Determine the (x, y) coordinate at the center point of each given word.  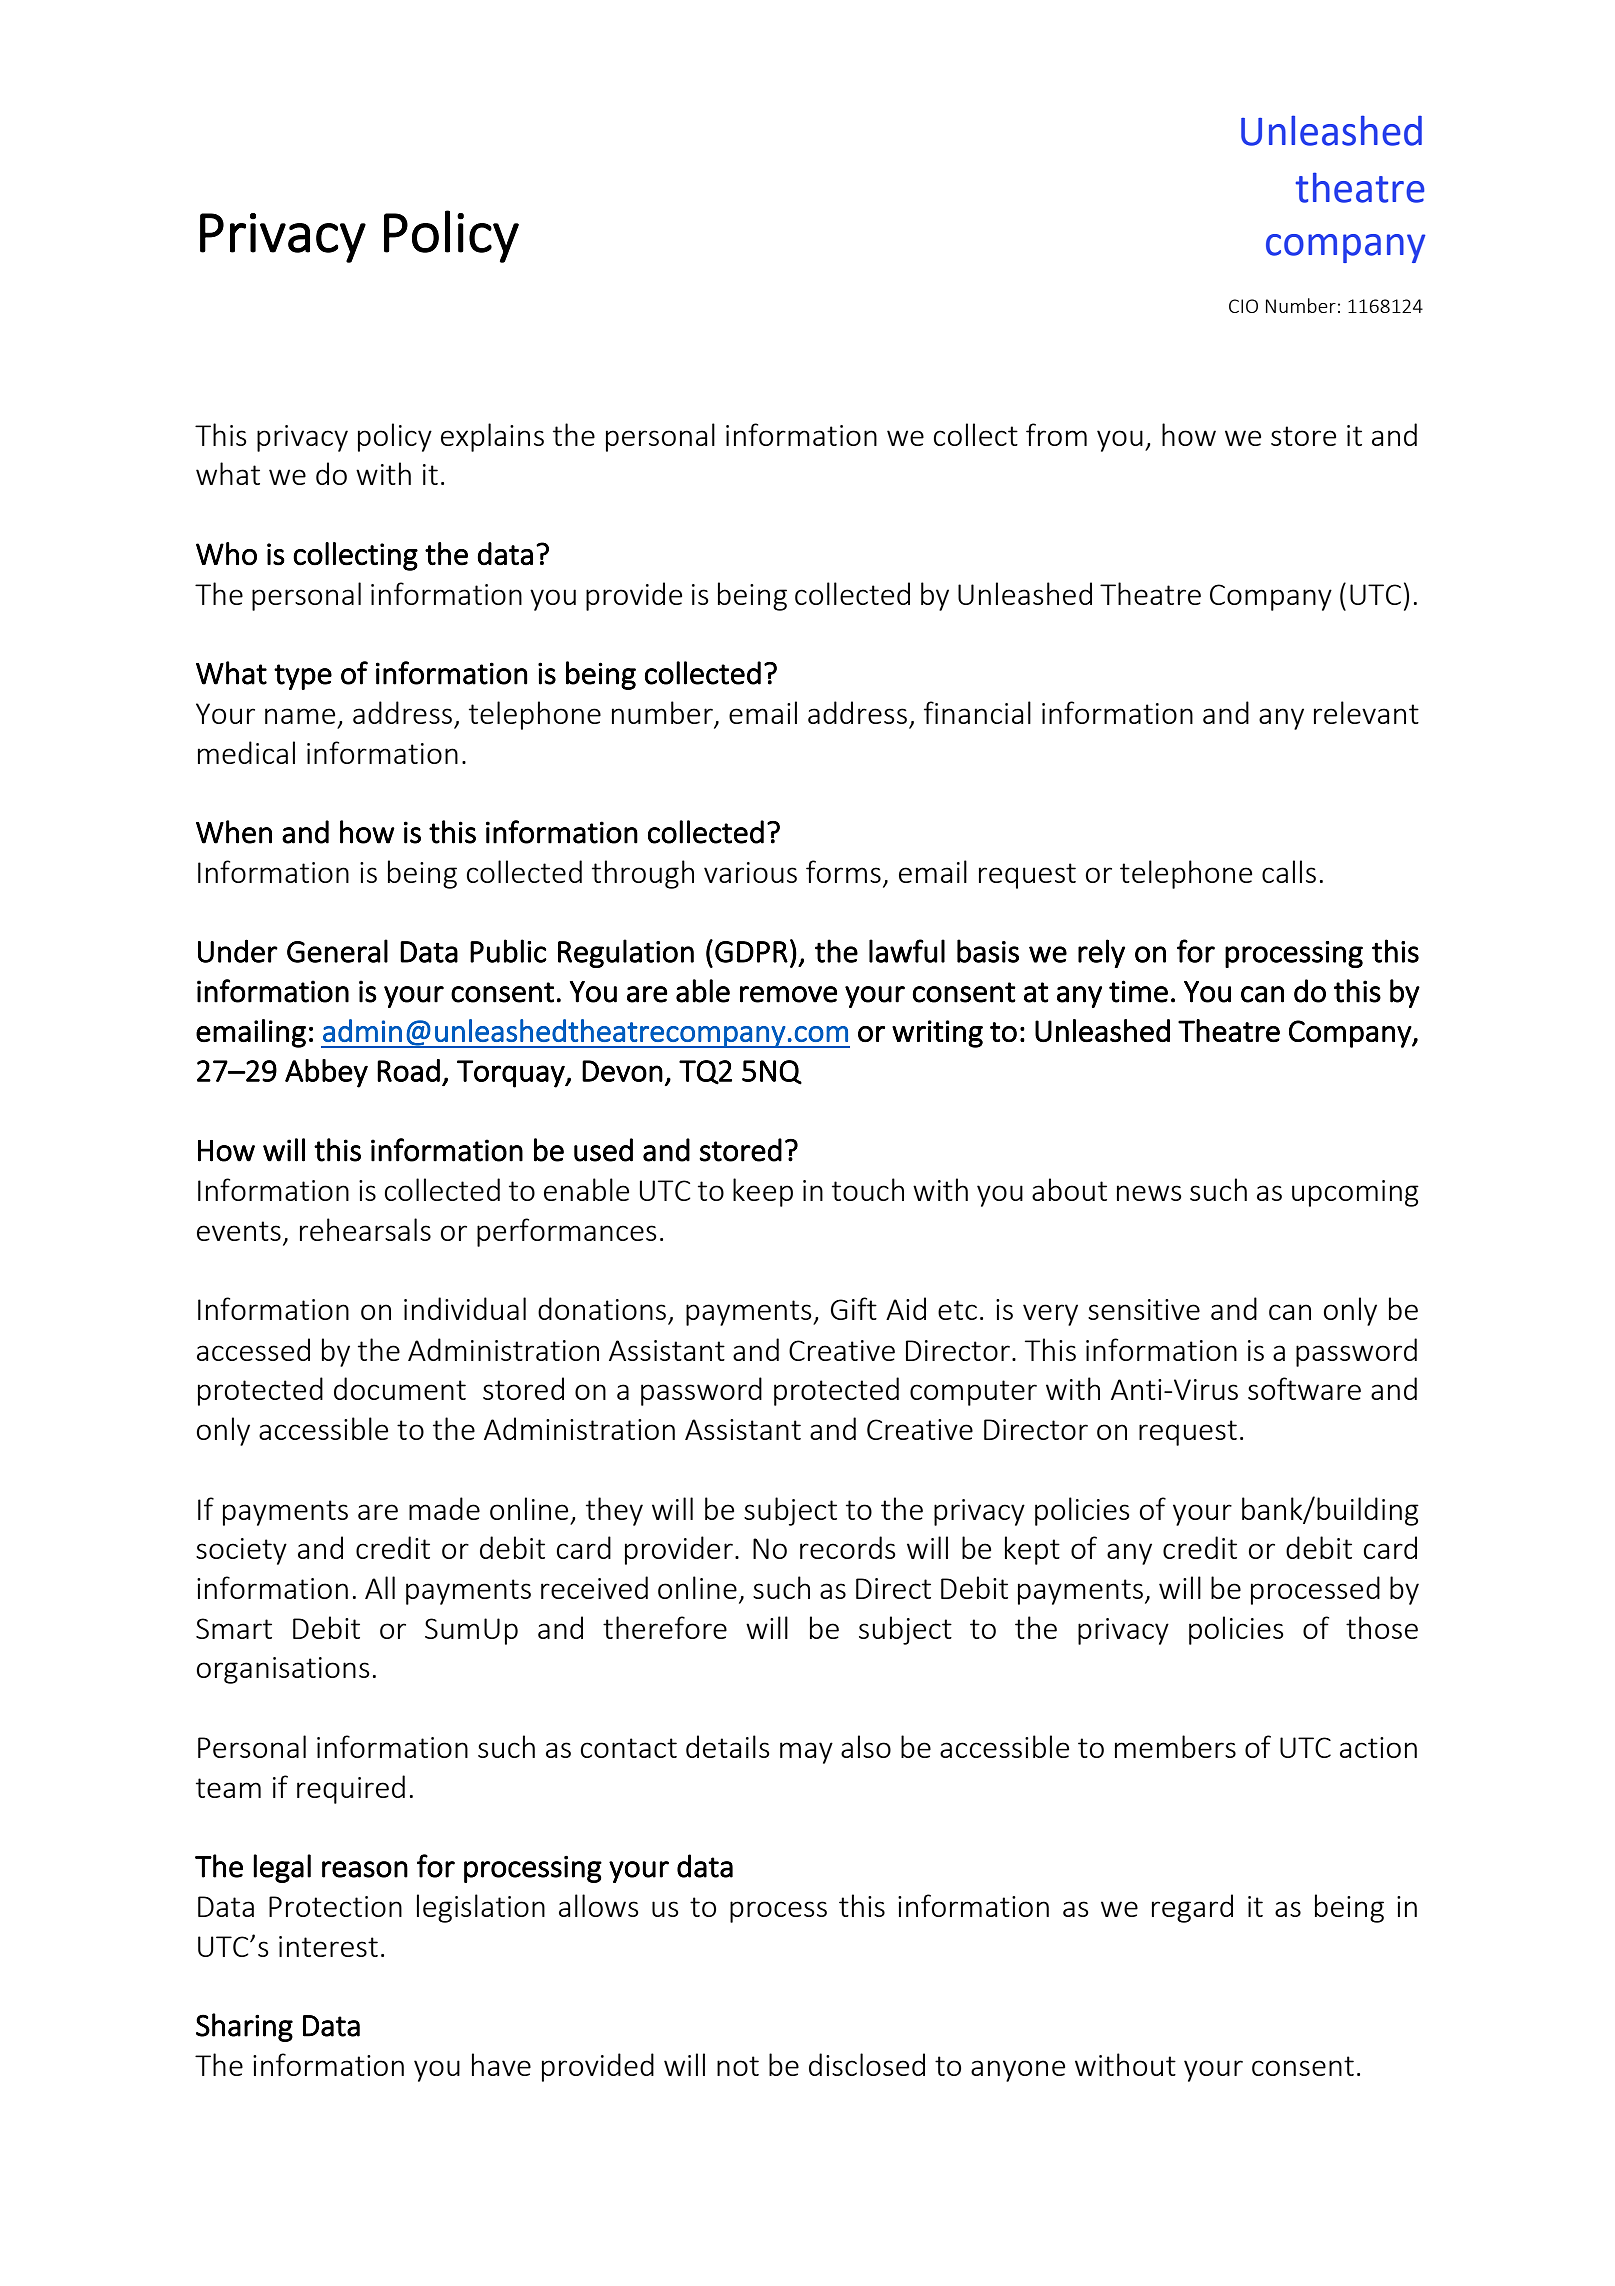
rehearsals (365, 1229)
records (848, 1547)
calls (1289, 871)
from (1056, 434)
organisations (283, 1670)
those (1382, 1627)
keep (763, 1192)
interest (328, 1946)
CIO (1243, 306)
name (300, 716)
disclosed (867, 2064)
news (1149, 1193)
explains (492, 437)
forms (843, 871)
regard (1192, 1908)
